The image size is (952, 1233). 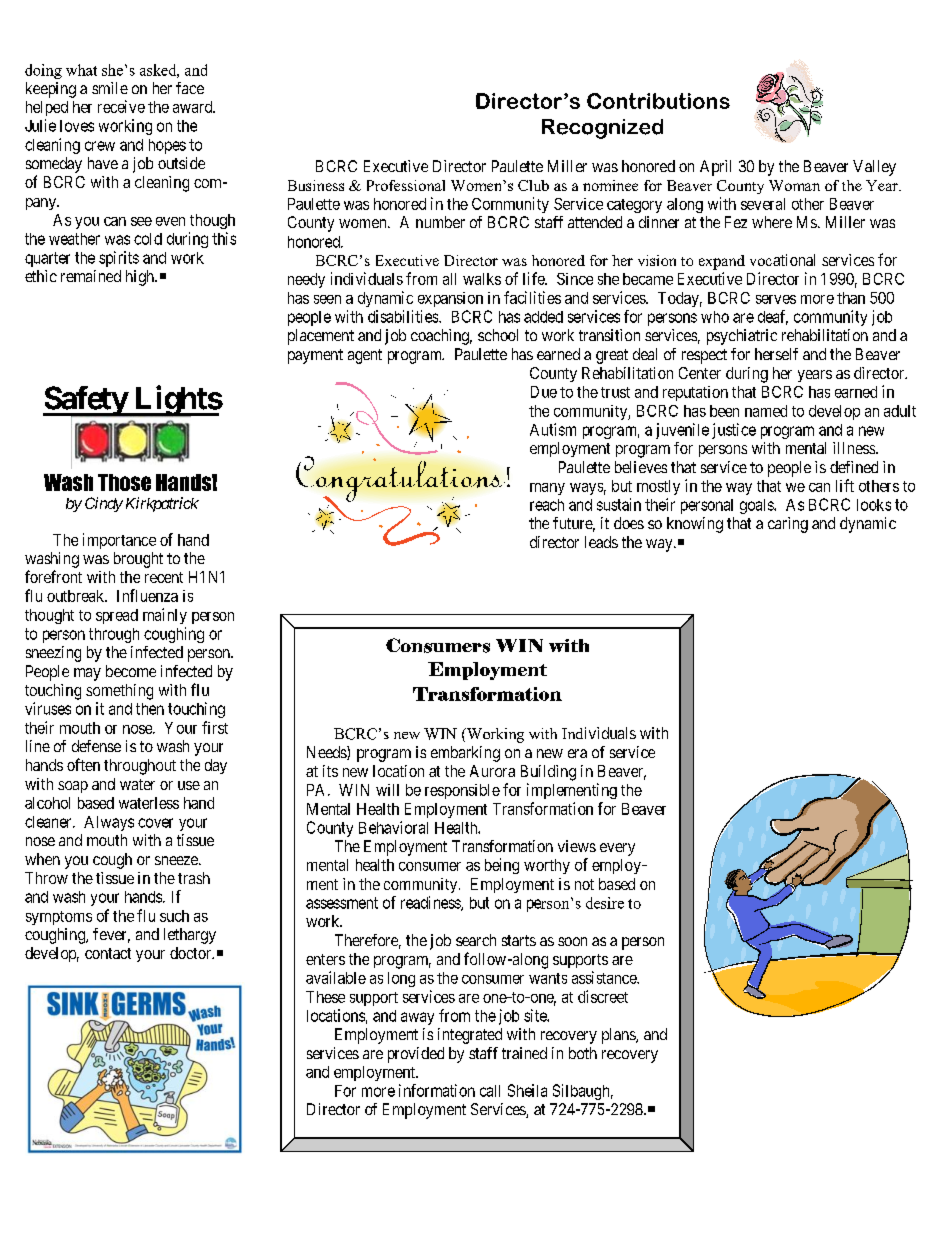 What do you see at coordinates (548, 773) in the document?
I see `Building` at bounding box center [548, 773].
